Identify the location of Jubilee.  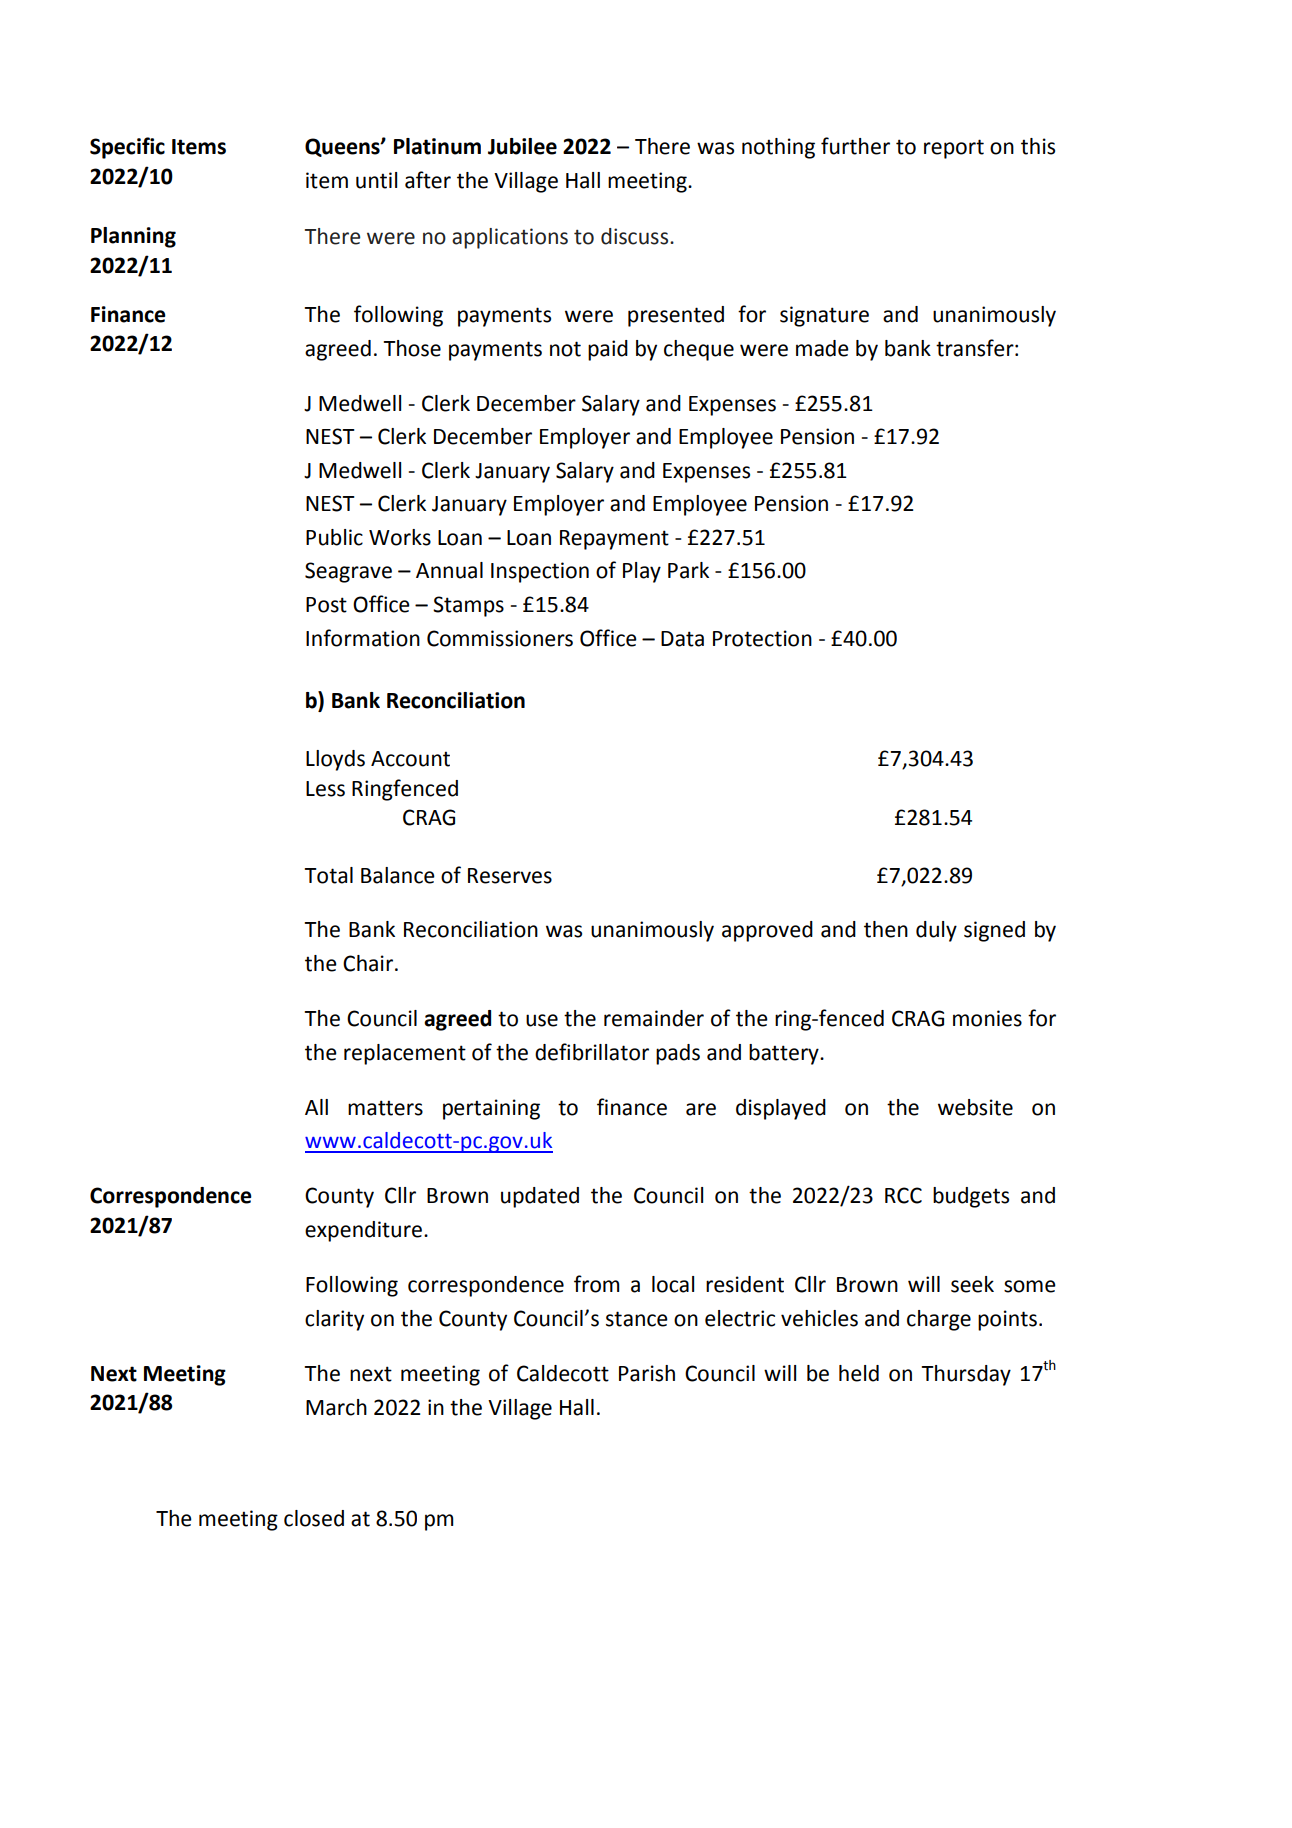
(522, 146).
